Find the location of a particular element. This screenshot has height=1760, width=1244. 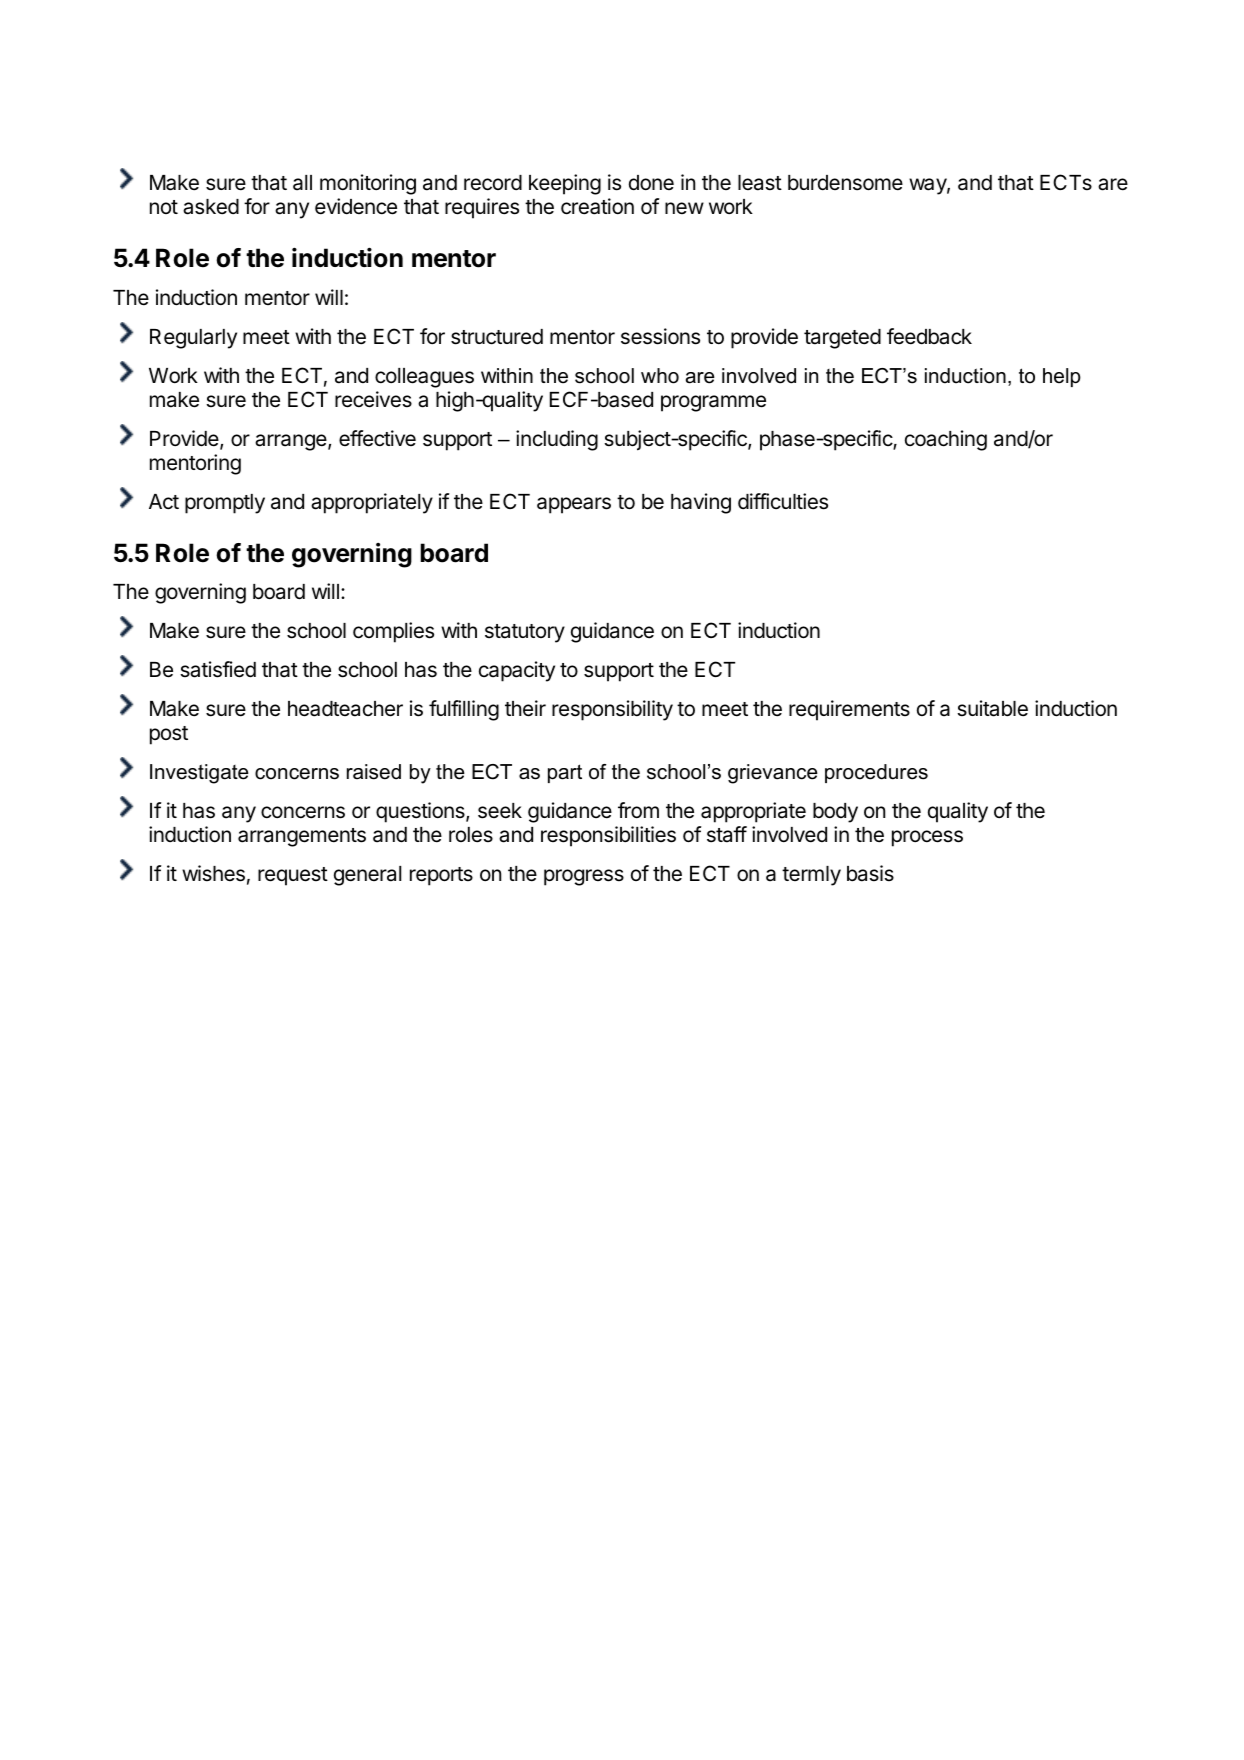

statutory is located at coordinates (525, 633).
